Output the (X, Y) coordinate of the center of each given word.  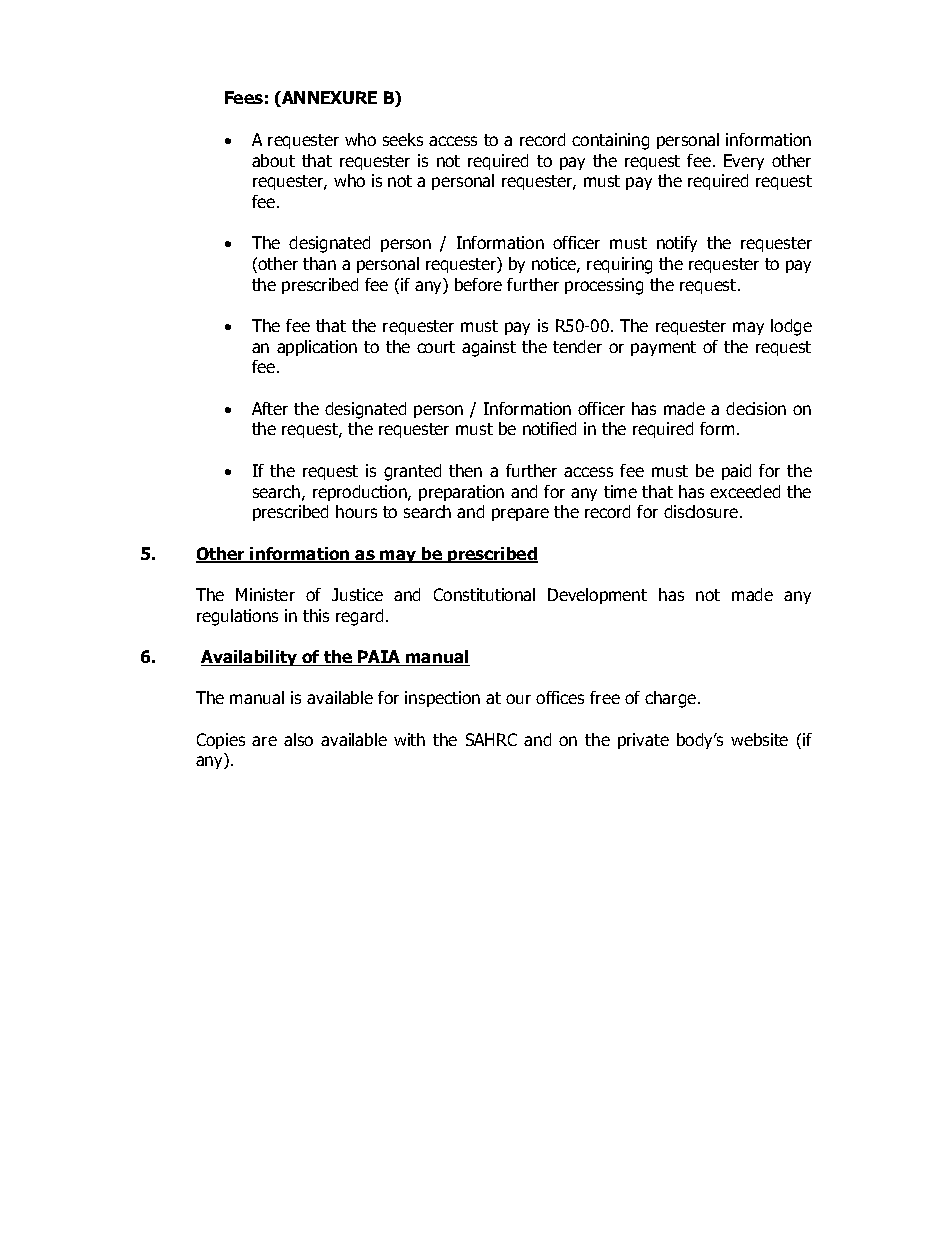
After (270, 408)
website (759, 739)
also (298, 739)
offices (560, 697)
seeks (403, 139)
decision (756, 408)
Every (744, 162)
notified (549, 428)
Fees (244, 97)
